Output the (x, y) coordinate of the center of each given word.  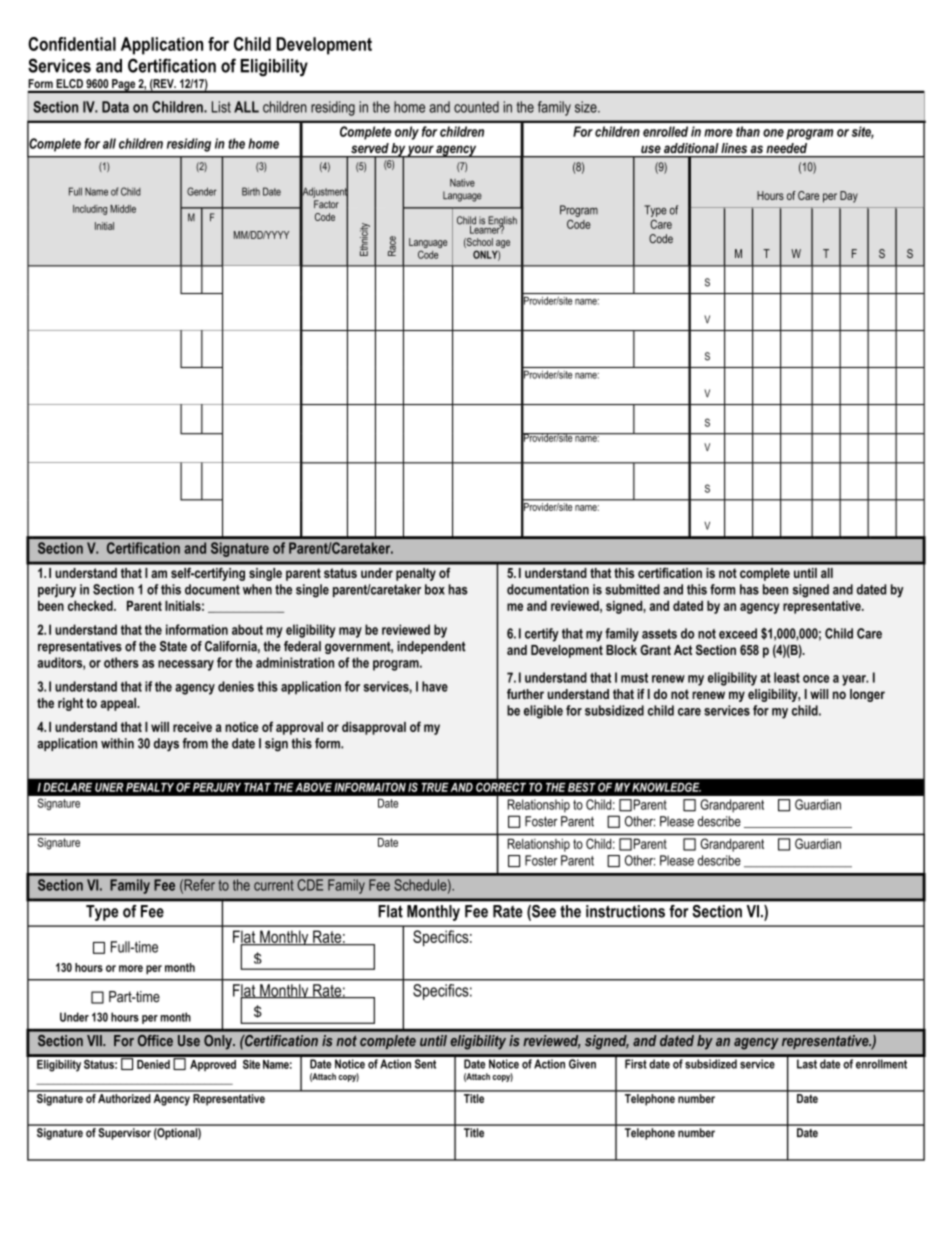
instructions (625, 911)
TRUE (435, 787)
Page (123, 86)
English (501, 222)
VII (95, 1040)
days (166, 745)
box (435, 589)
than (748, 131)
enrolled (665, 131)
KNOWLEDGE (666, 787)
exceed (738, 633)
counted (476, 107)
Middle (123, 209)
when (257, 589)
